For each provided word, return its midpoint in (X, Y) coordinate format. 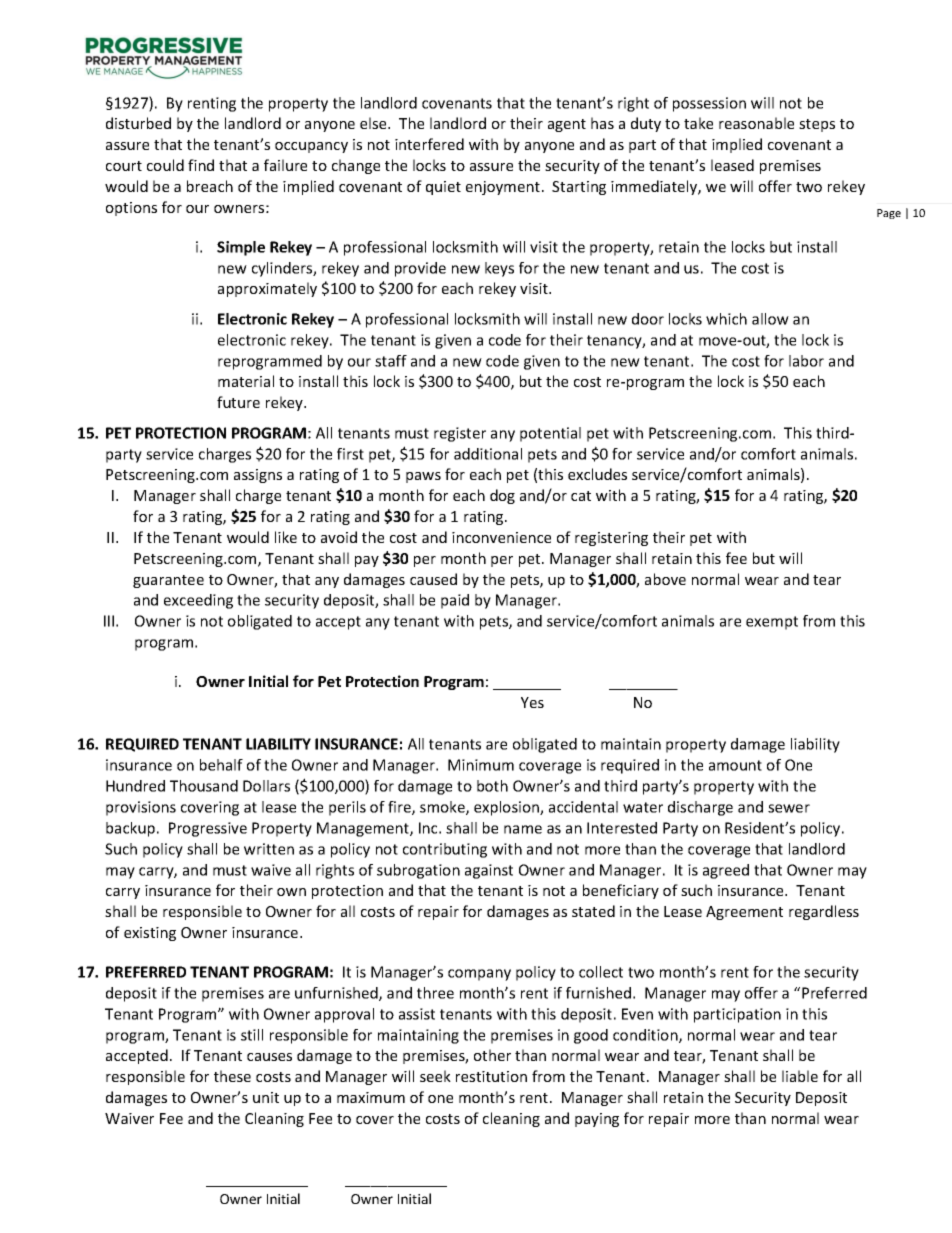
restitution (491, 1076)
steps (817, 125)
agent (567, 125)
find (201, 165)
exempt (772, 623)
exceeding (198, 601)
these (232, 1076)
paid (455, 601)
